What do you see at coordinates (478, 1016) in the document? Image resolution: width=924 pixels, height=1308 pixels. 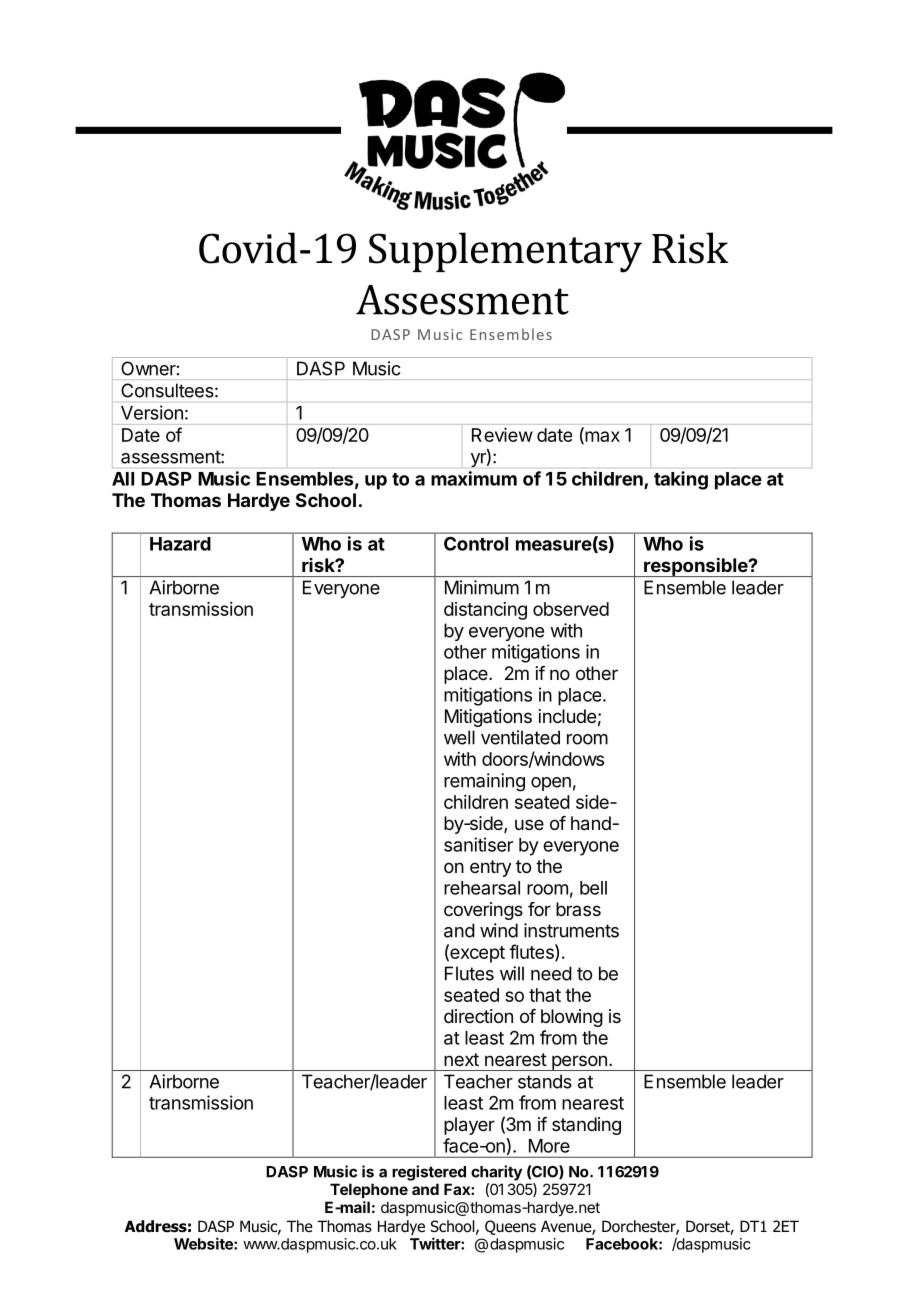 I see `direction` at bounding box center [478, 1016].
